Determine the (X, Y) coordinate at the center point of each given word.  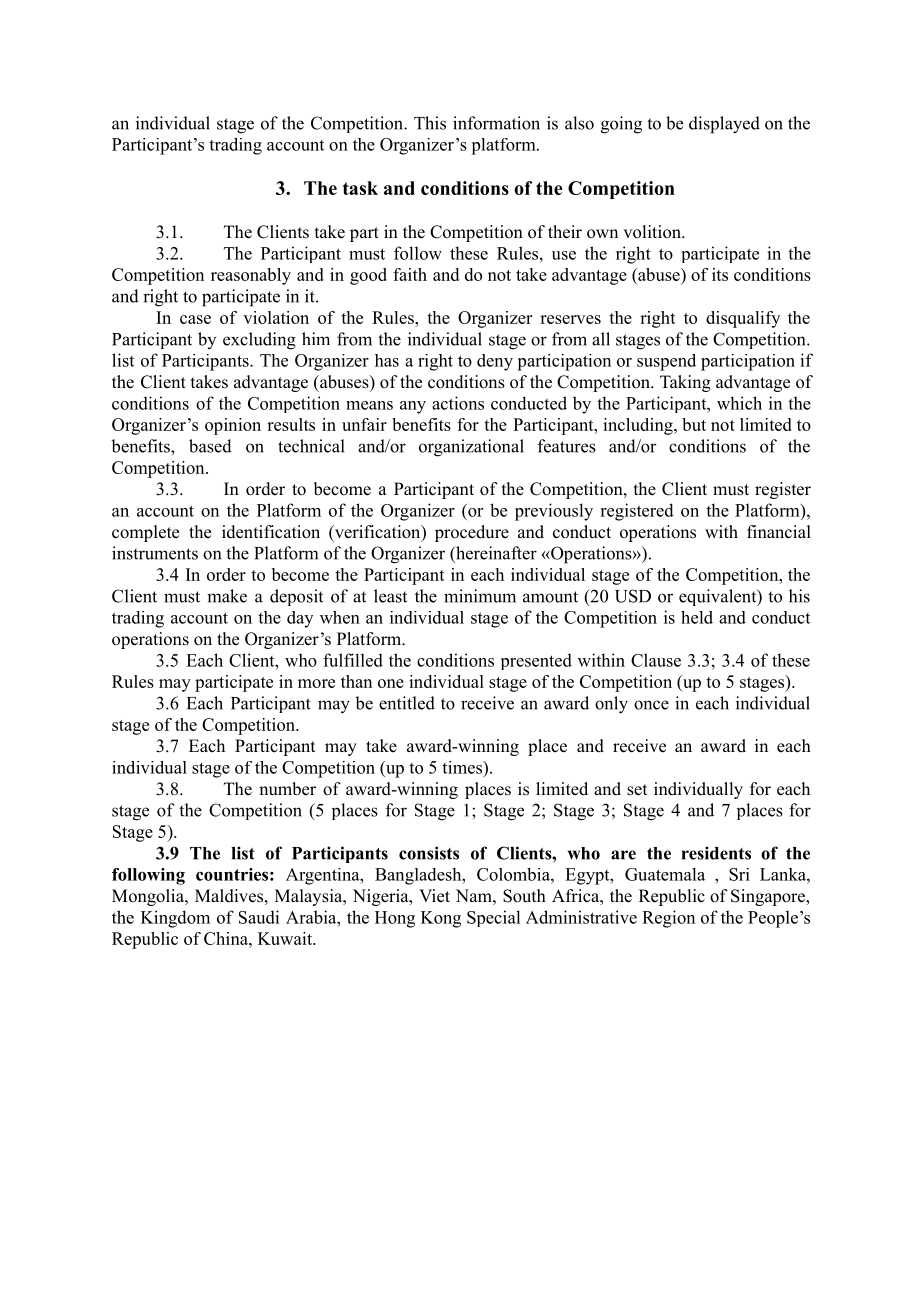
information (496, 123)
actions (458, 403)
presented (536, 661)
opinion (233, 426)
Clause (656, 660)
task (360, 188)
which (739, 403)
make (227, 596)
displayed (724, 125)
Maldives (229, 896)
